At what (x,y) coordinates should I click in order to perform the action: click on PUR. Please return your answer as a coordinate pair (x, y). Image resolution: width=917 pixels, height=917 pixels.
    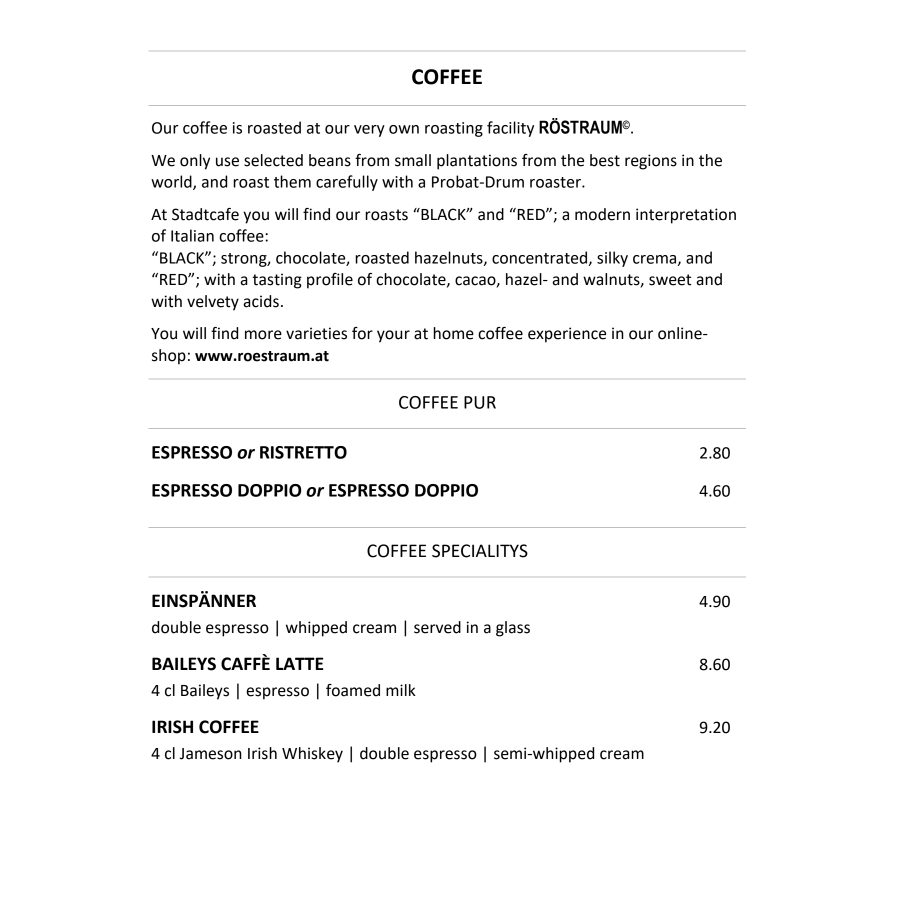
    Looking at the image, I should click on (480, 402).
